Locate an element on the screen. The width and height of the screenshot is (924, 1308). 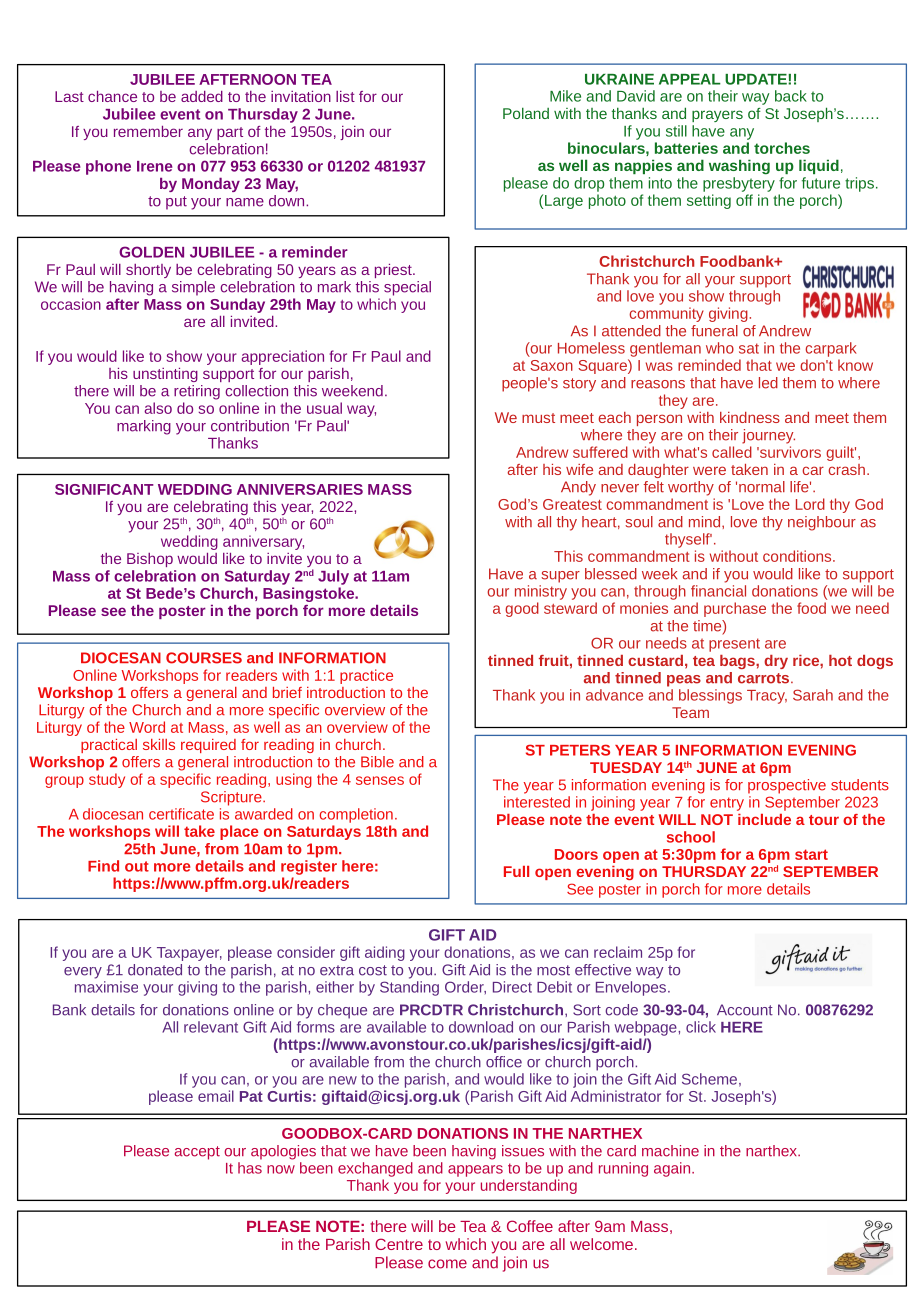
Poland is located at coordinates (526, 113).
